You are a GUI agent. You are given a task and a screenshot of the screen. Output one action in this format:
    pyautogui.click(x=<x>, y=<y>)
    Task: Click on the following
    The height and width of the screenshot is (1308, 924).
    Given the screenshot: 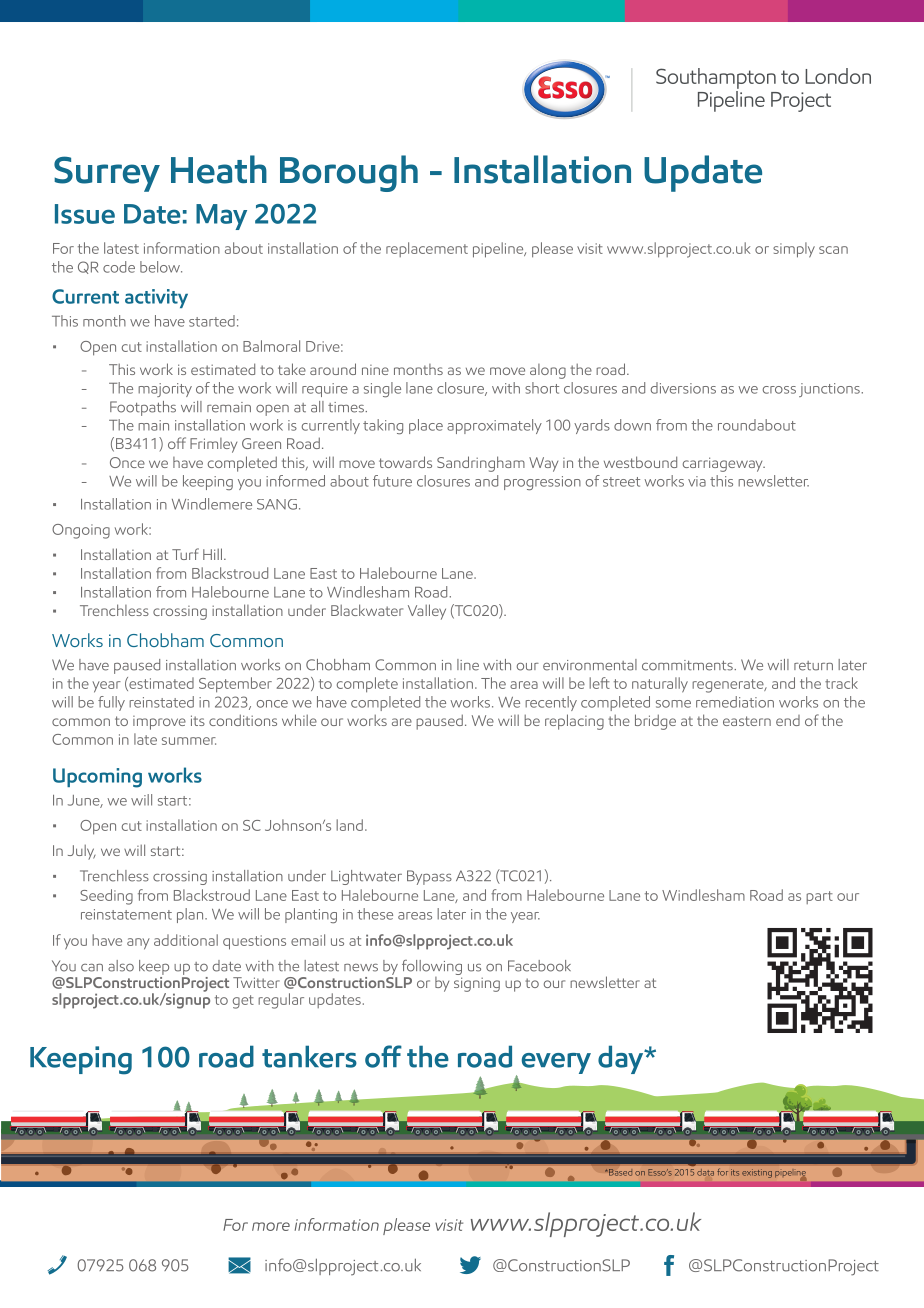 What is the action you would take?
    pyautogui.click(x=432, y=969)
